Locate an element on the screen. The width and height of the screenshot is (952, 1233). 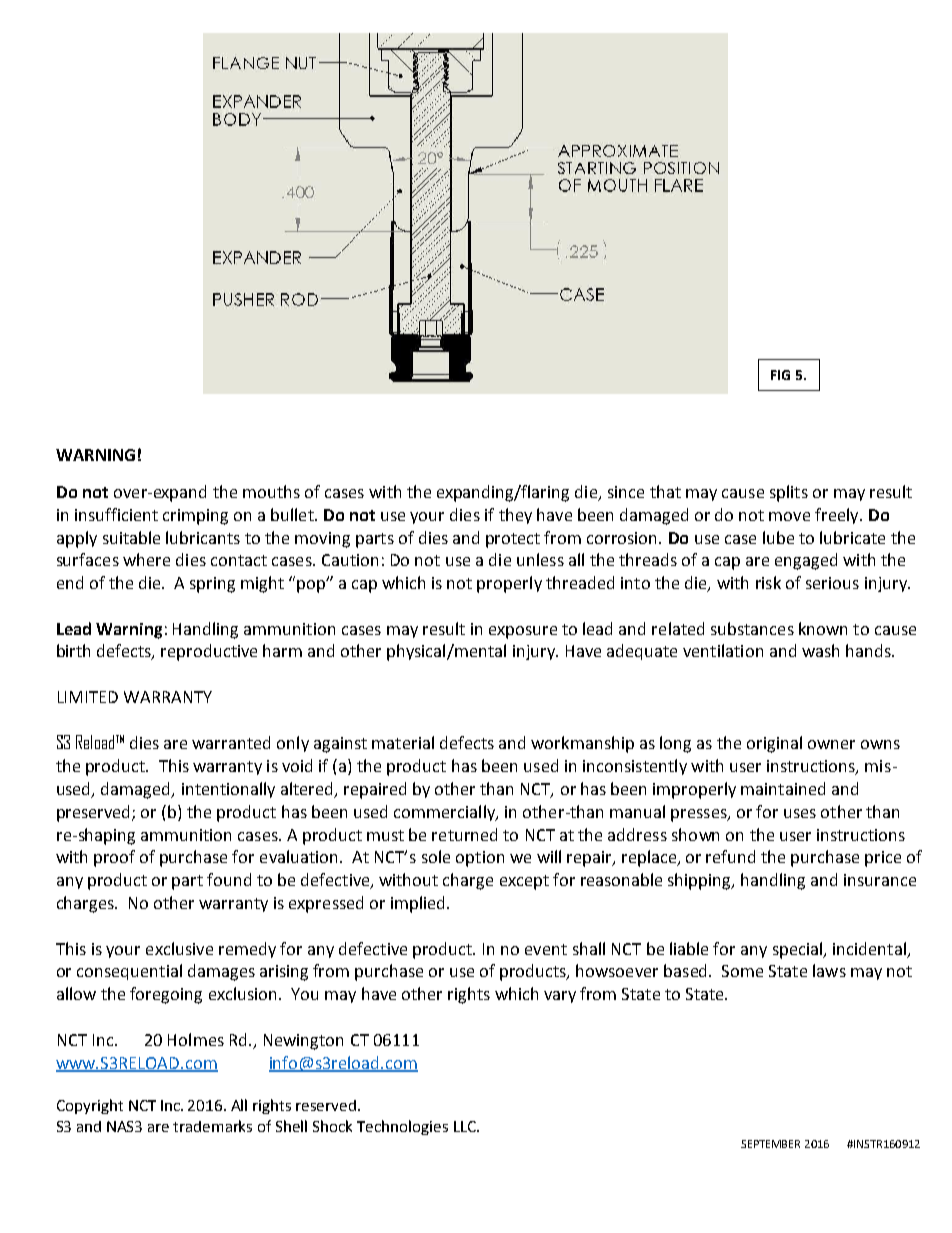
LLC is located at coordinates (466, 1126).
